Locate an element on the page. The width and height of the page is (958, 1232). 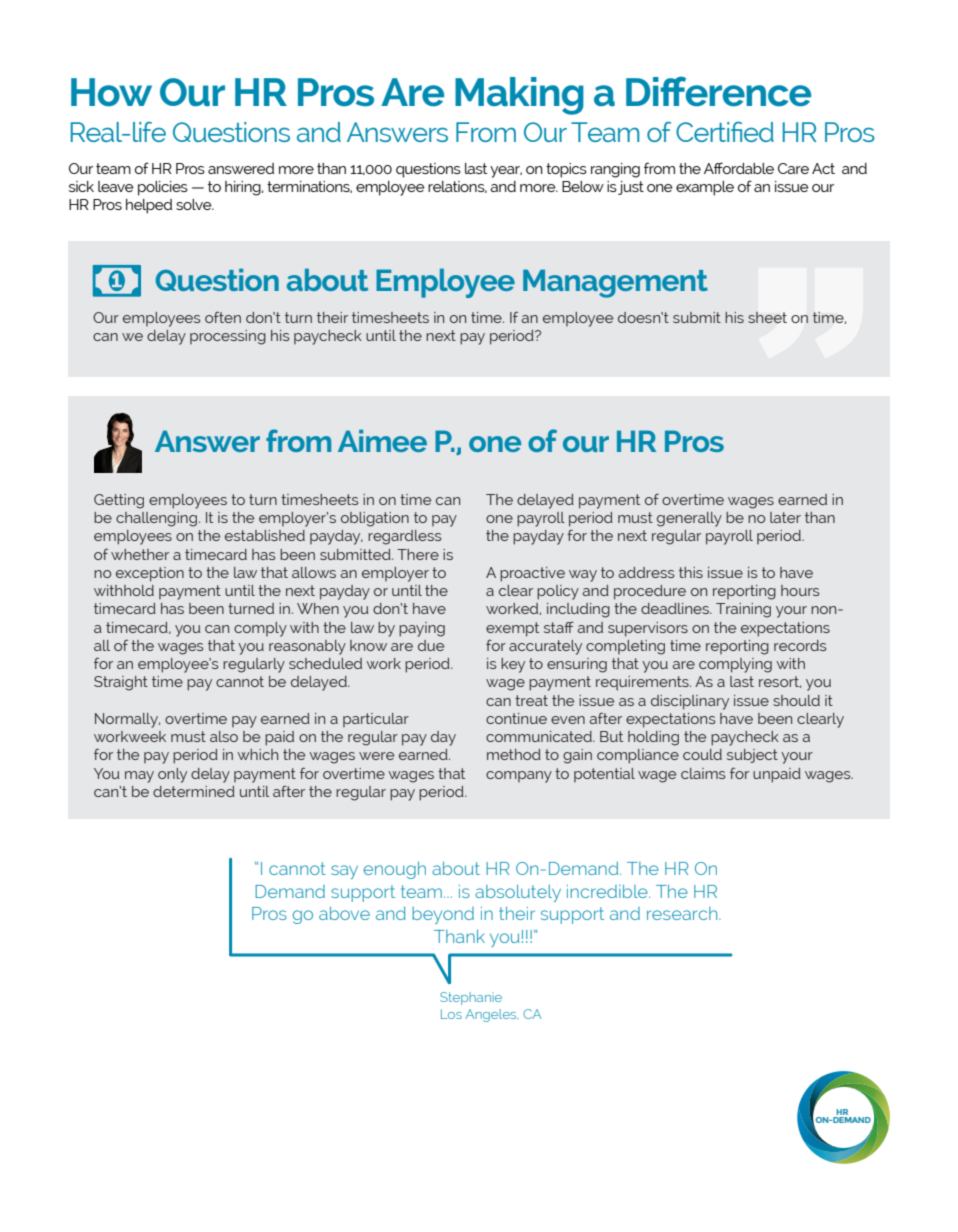
above is located at coordinates (344, 913).
